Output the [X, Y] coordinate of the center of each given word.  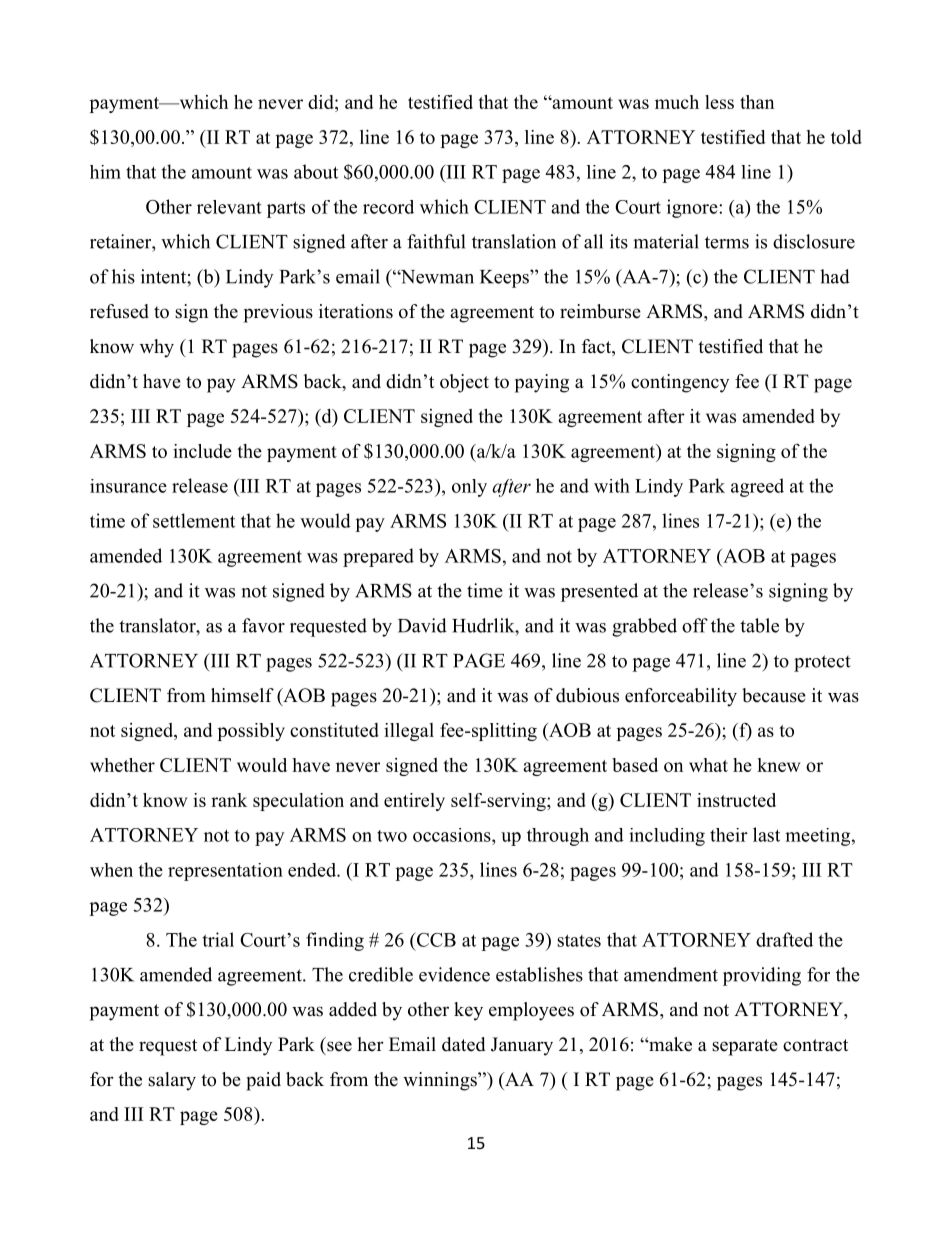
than [757, 102]
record [388, 207]
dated [463, 1044]
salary [172, 1081]
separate [745, 1047]
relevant [229, 207]
